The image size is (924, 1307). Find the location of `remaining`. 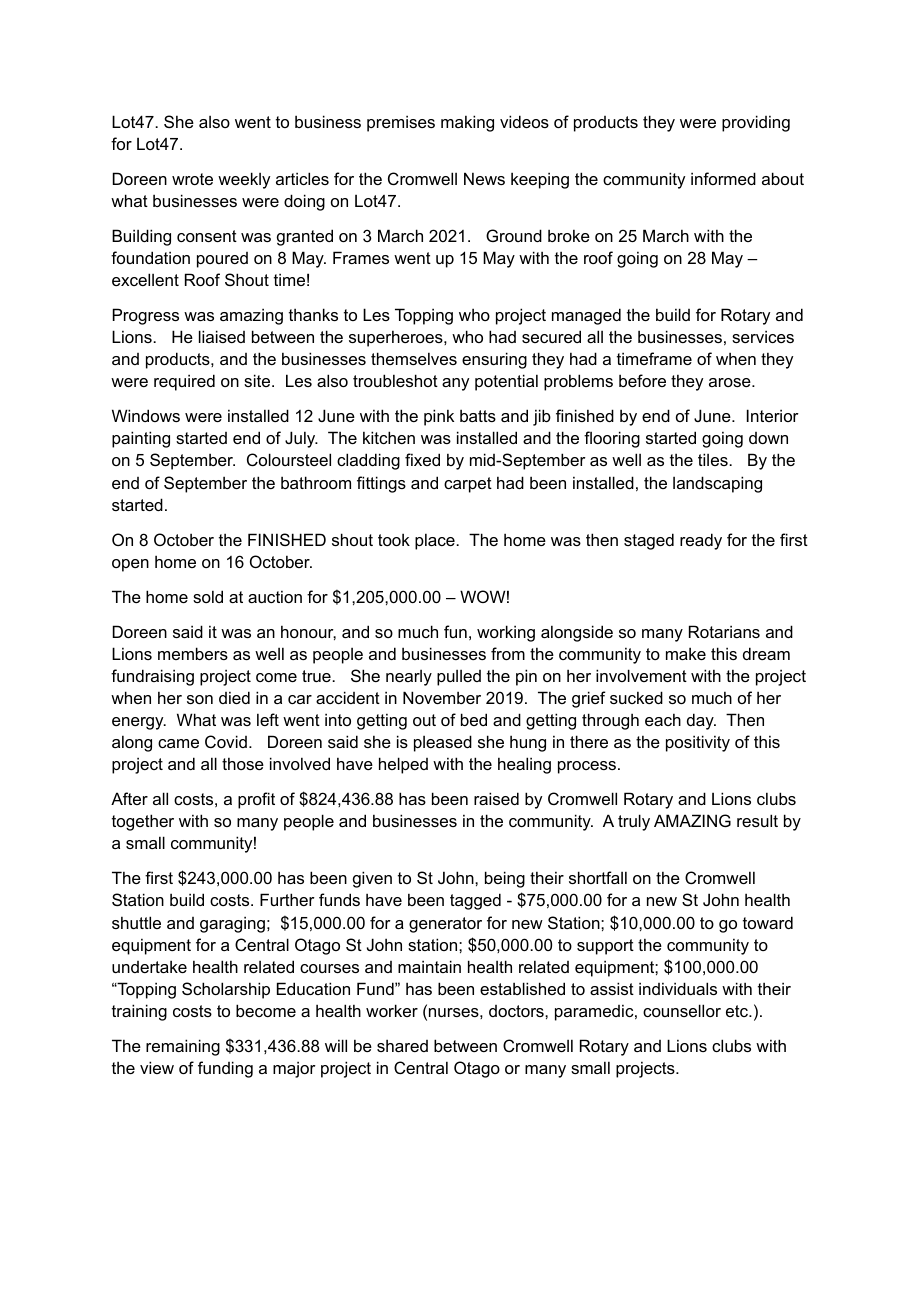

remaining is located at coordinates (183, 1047).
